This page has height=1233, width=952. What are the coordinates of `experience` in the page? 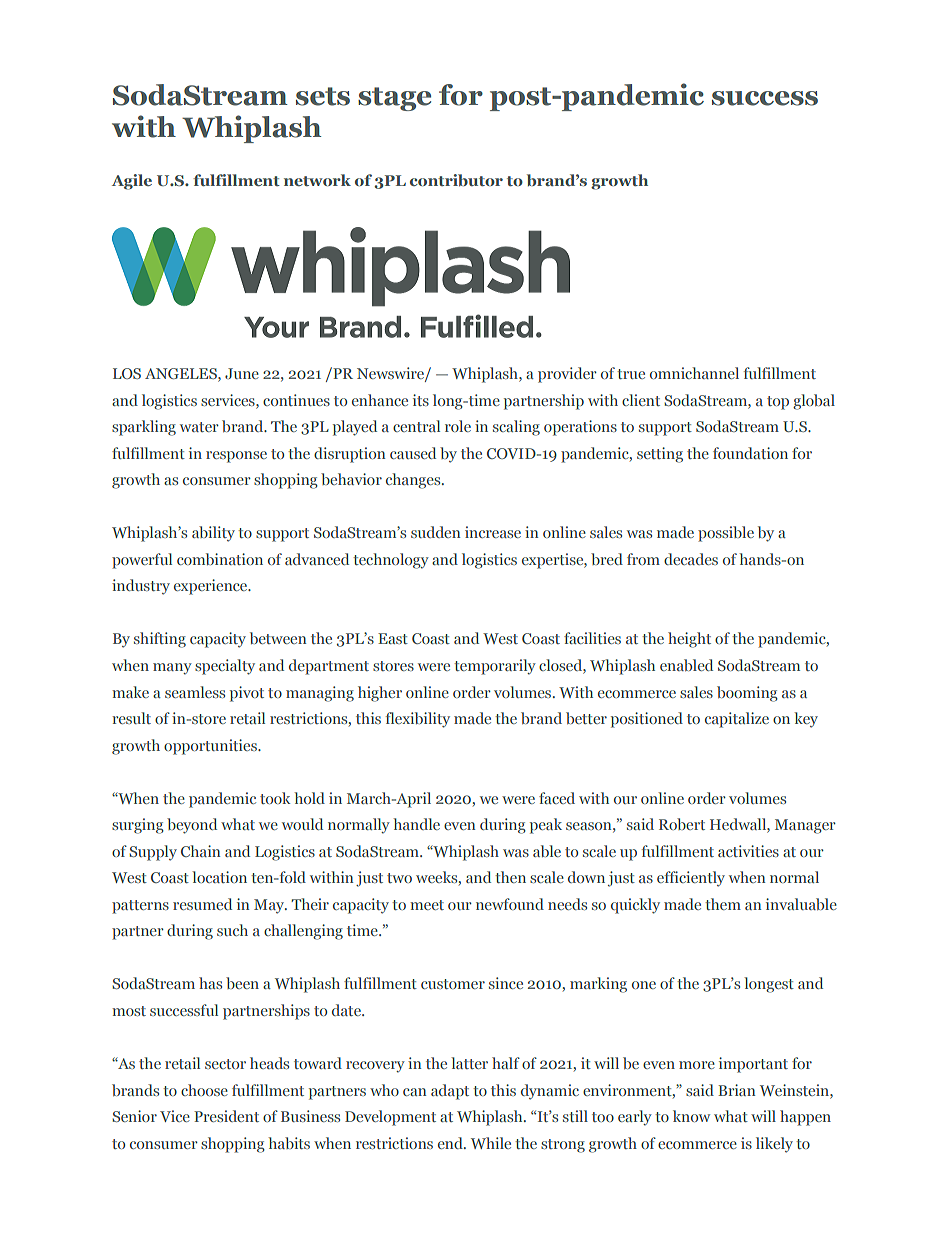 It's located at (212, 587).
